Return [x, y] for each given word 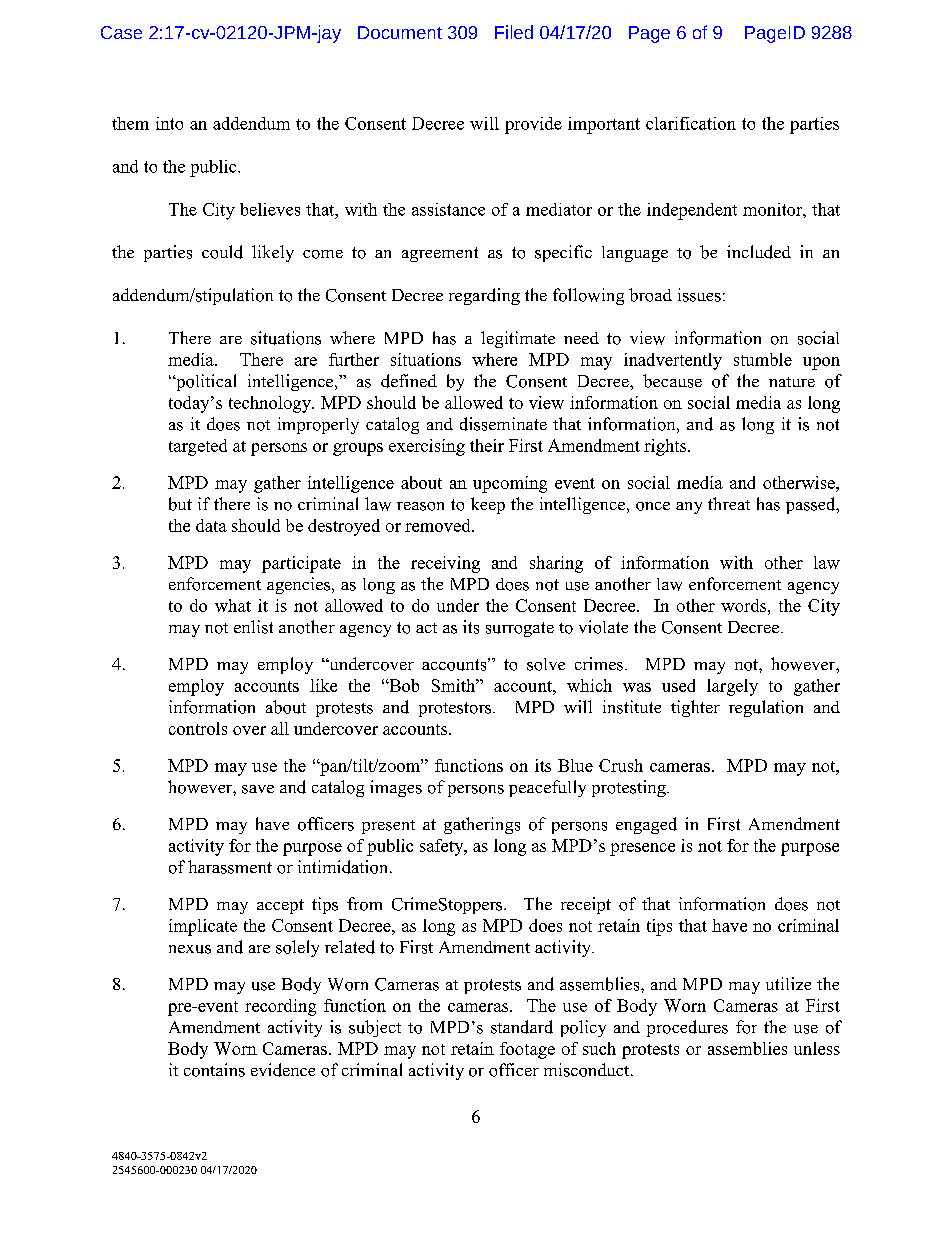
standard [522, 1027]
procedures [687, 1028]
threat [729, 503]
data [211, 525]
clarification [691, 123]
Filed [514, 32]
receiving [445, 564]
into [169, 123]
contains [214, 1070]
